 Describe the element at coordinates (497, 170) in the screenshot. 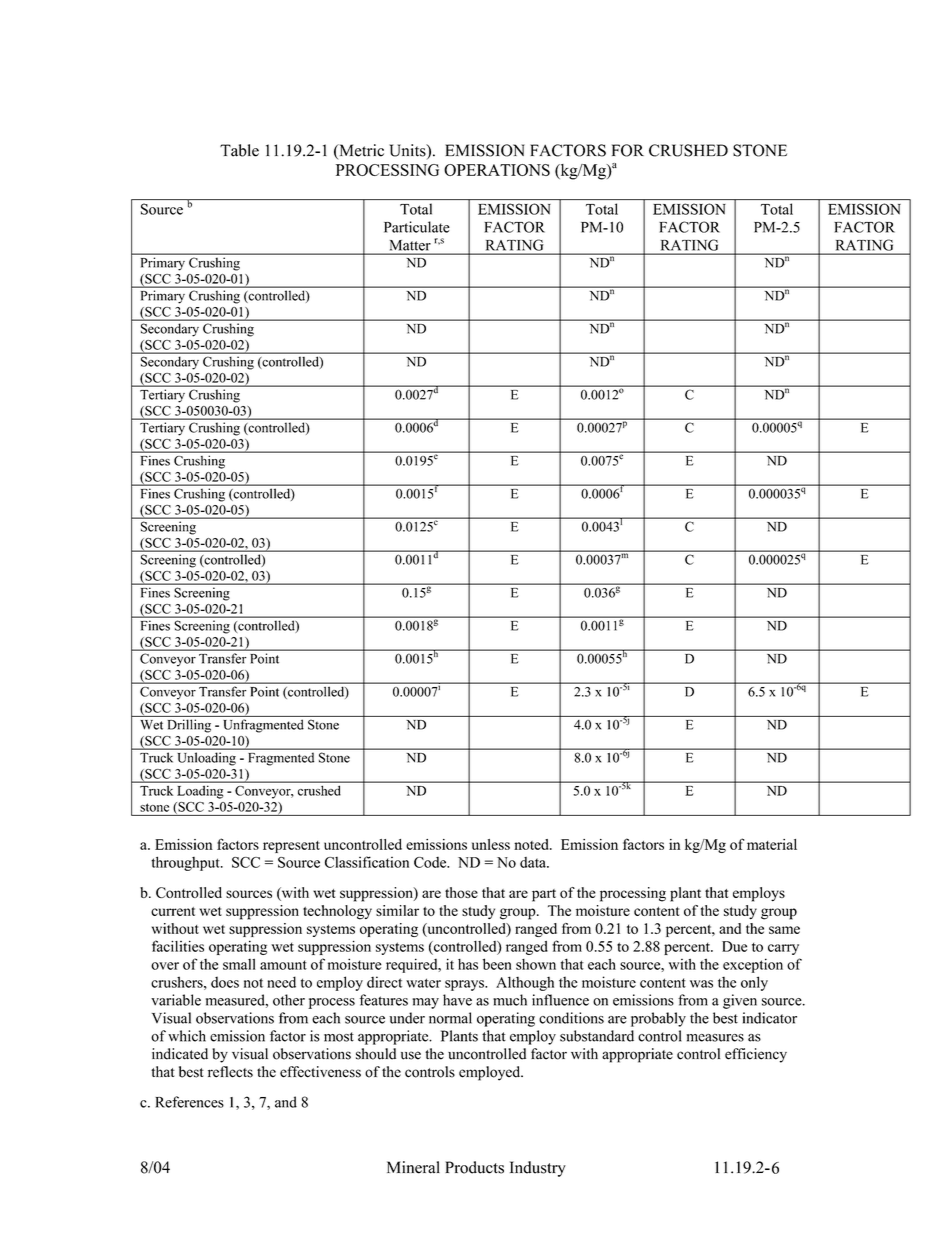

I see `OPERATIONS` at that location.
